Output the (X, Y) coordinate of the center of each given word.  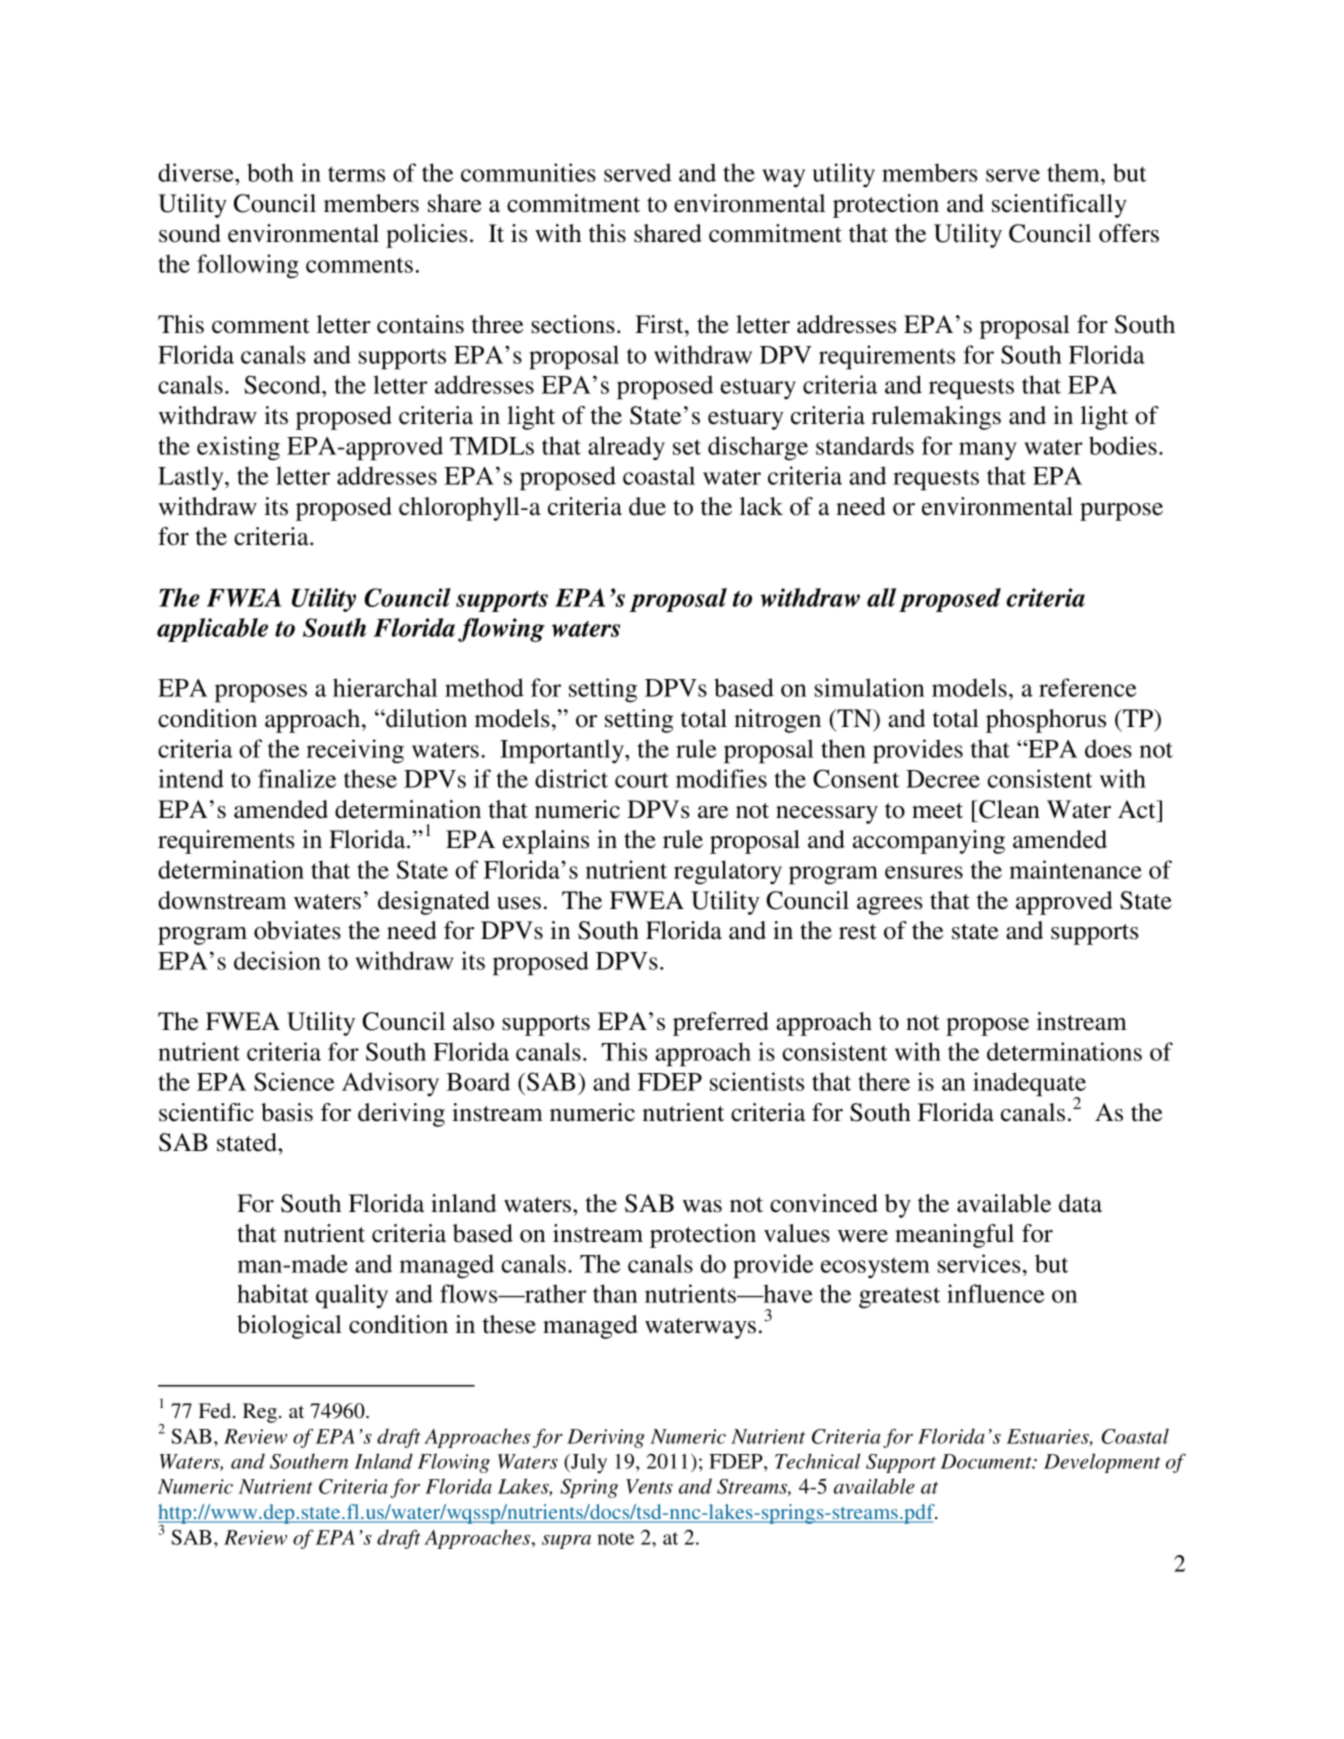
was (702, 1206)
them (1074, 172)
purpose (1121, 512)
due (647, 506)
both (270, 172)
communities (528, 172)
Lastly (192, 478)
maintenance (1075, 869)
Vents (649, 1486)
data (1080, 1203)
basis (287, 1112)
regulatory (728, 872)
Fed (215, 1410)
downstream (222, 900)
